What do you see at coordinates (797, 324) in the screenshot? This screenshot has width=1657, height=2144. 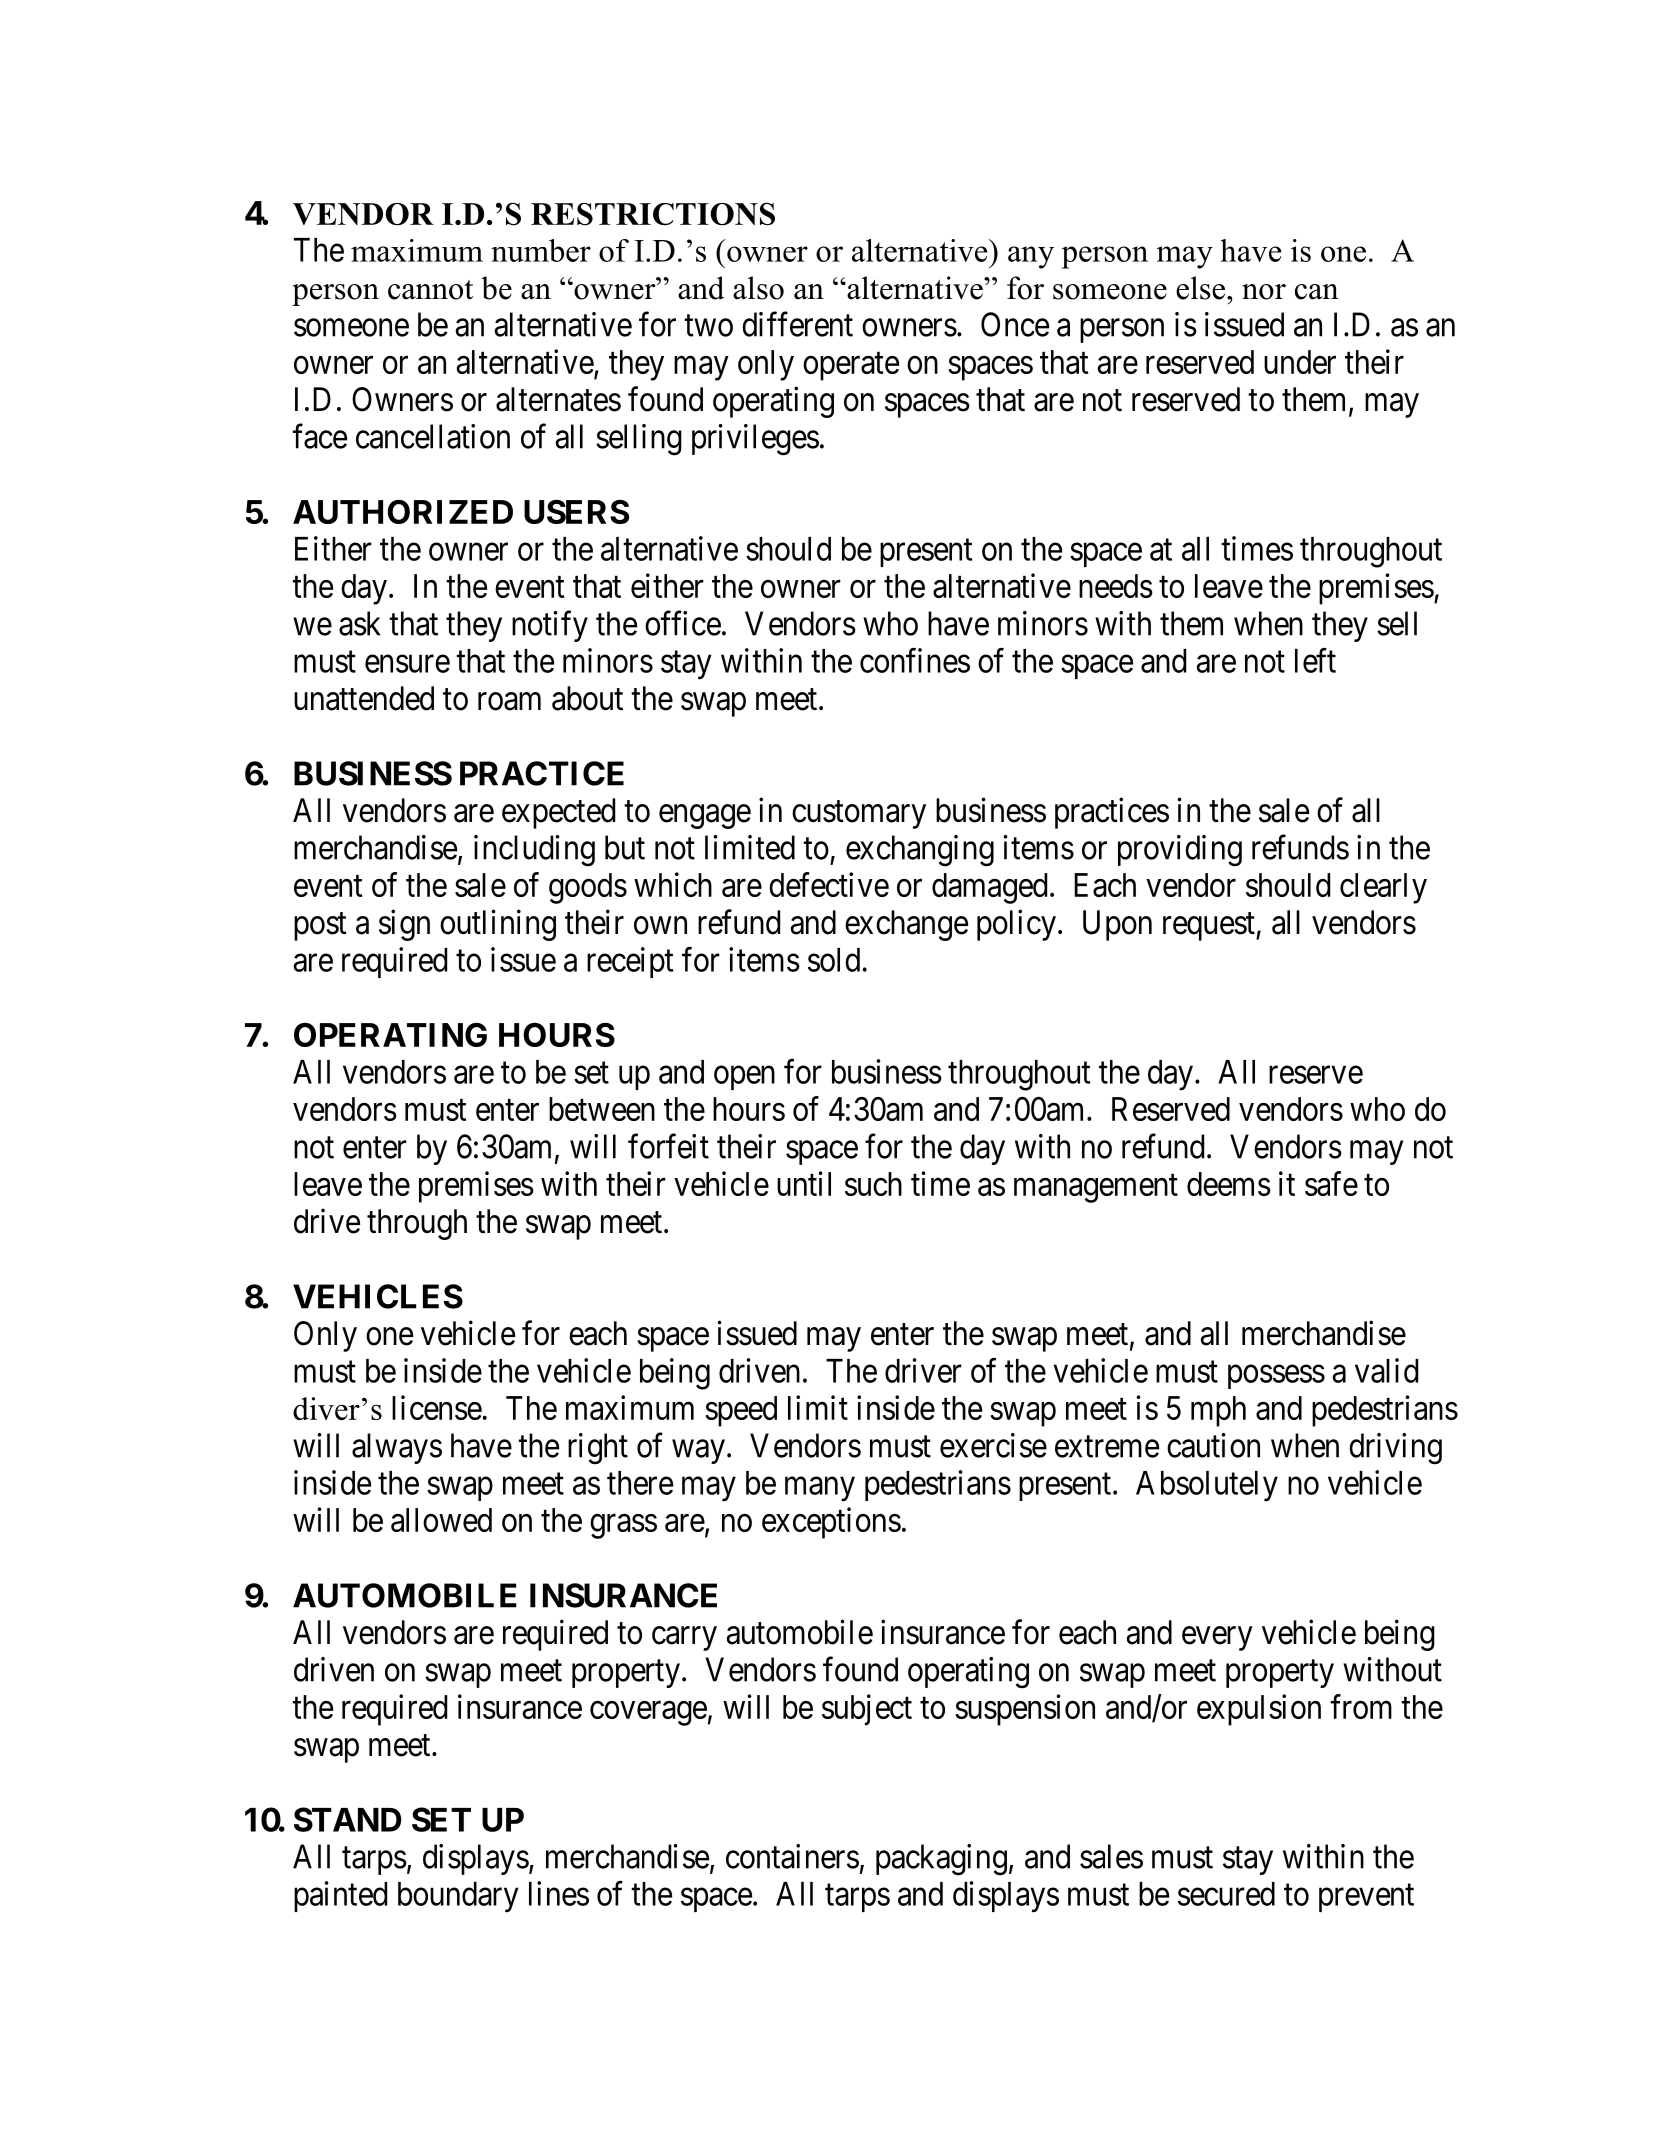 I see `different` at bounding box center [797, 324].
